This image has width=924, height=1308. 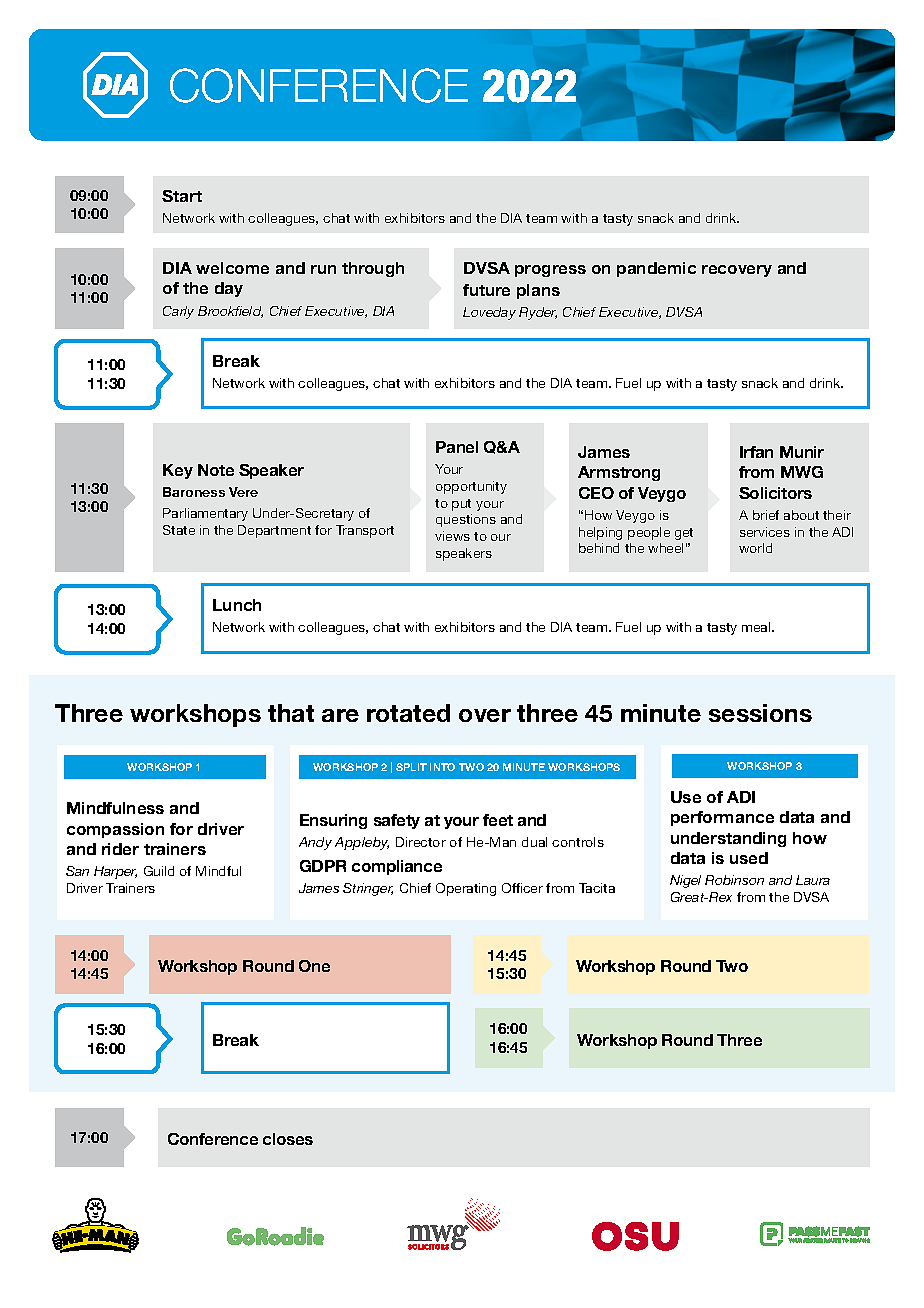 What do you see at coordinates (182, 196) in the image?
I see `Start` at bounding box center [182, 196].
